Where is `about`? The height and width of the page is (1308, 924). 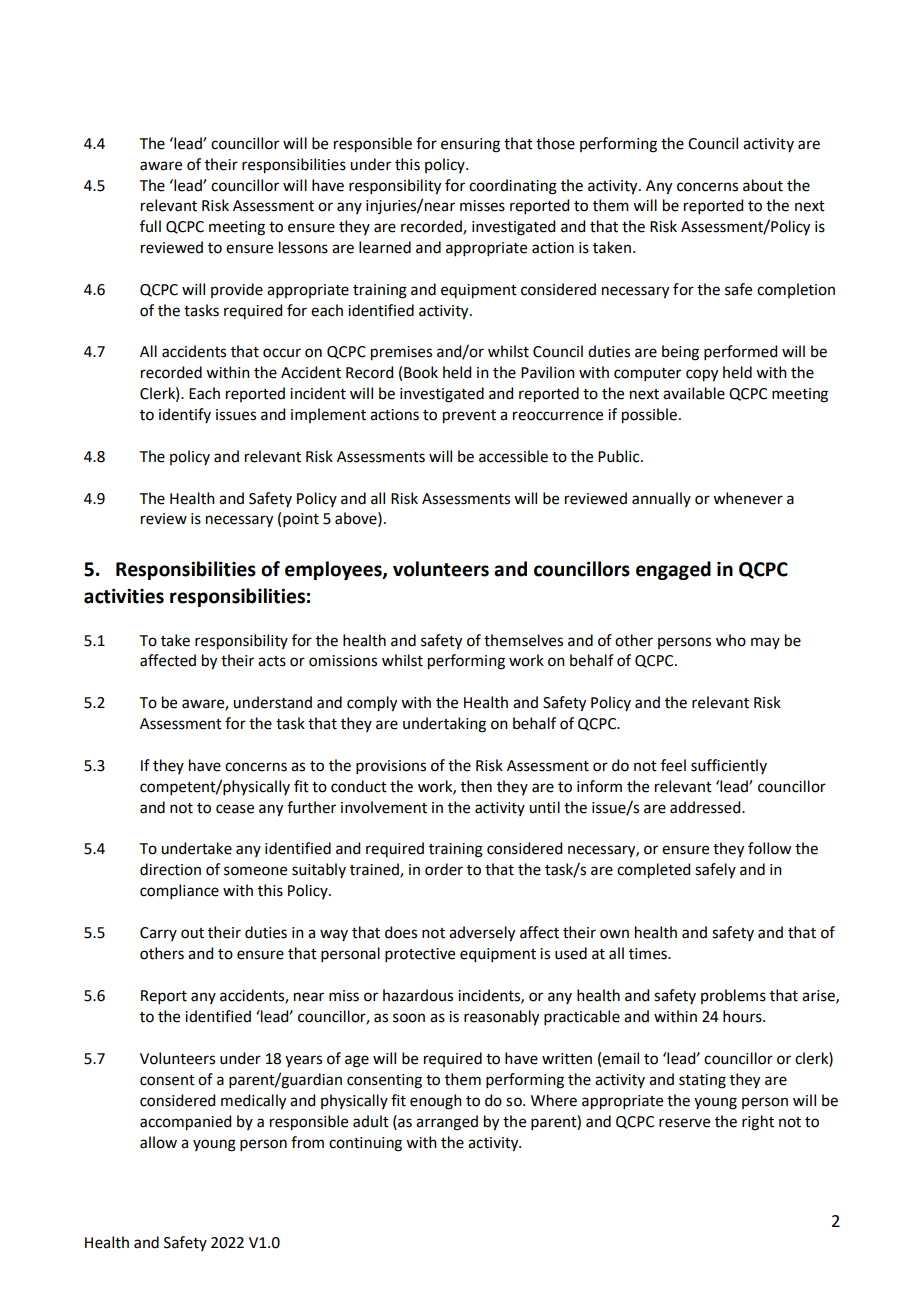
about is located at coordinates (763, 185).
